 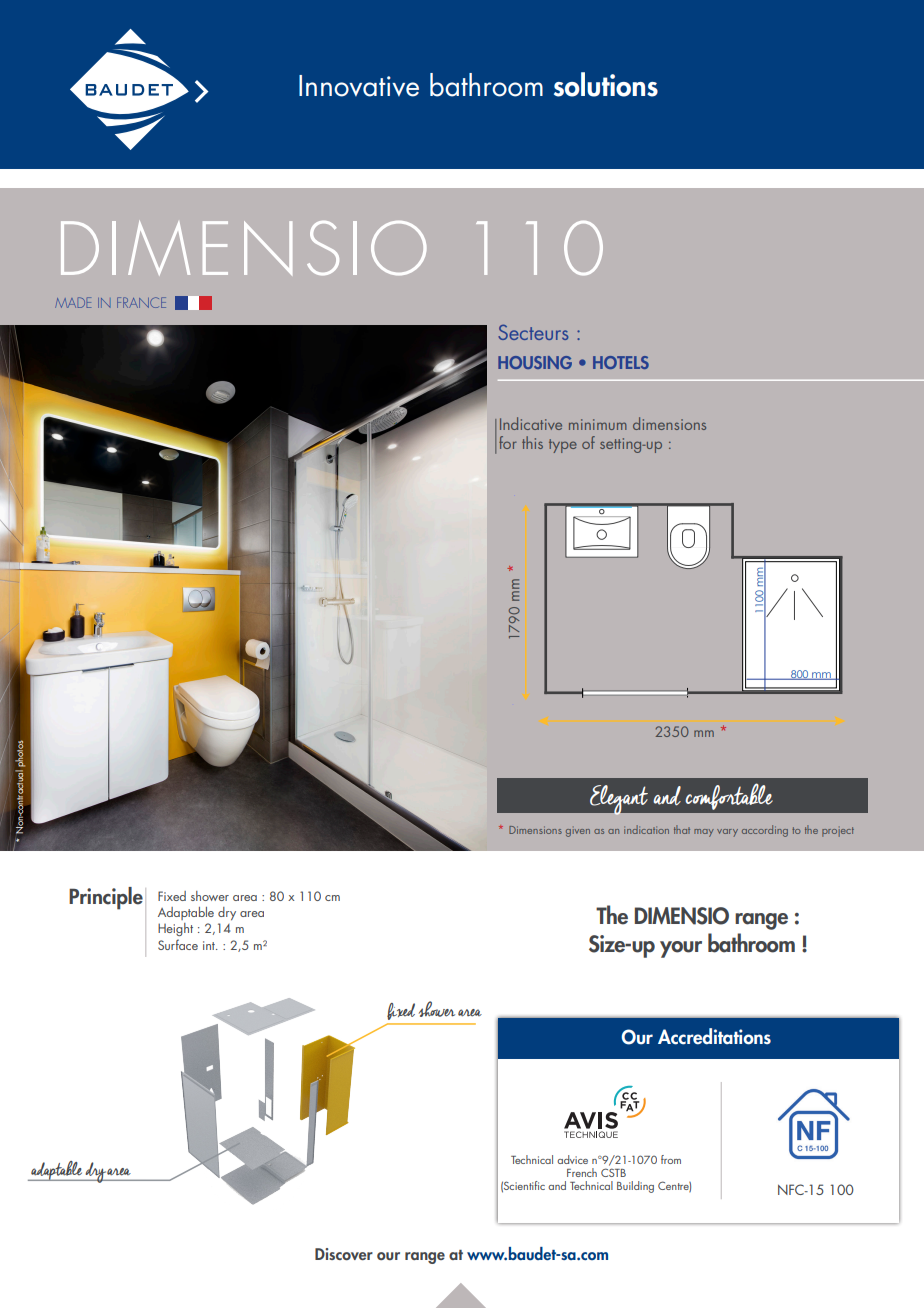 What do you see at coordinates (359, 86) in the screenshot?
I see `Innovative` at bounding box center [359, 86].
